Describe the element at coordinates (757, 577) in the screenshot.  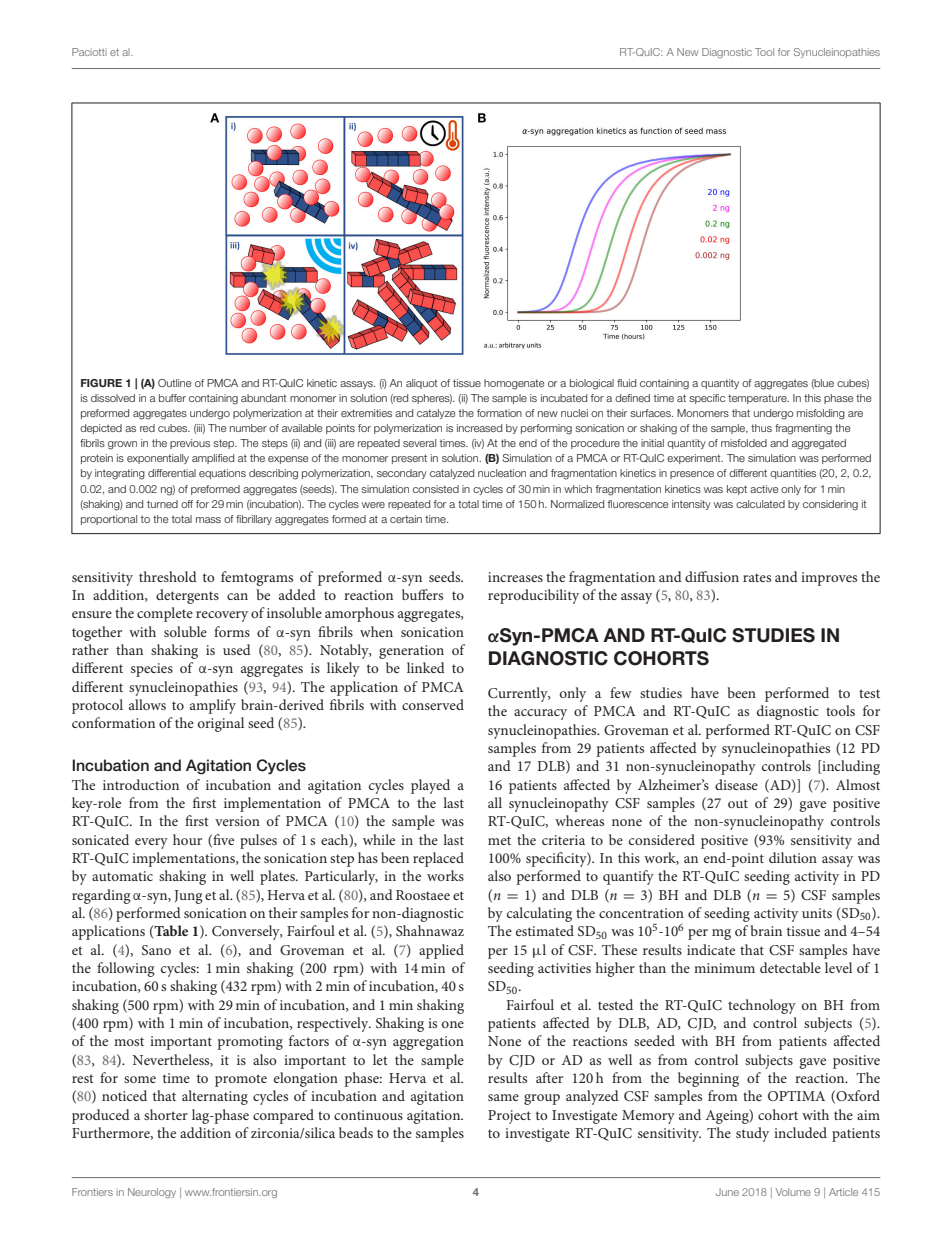
I see `rates` at that location.
